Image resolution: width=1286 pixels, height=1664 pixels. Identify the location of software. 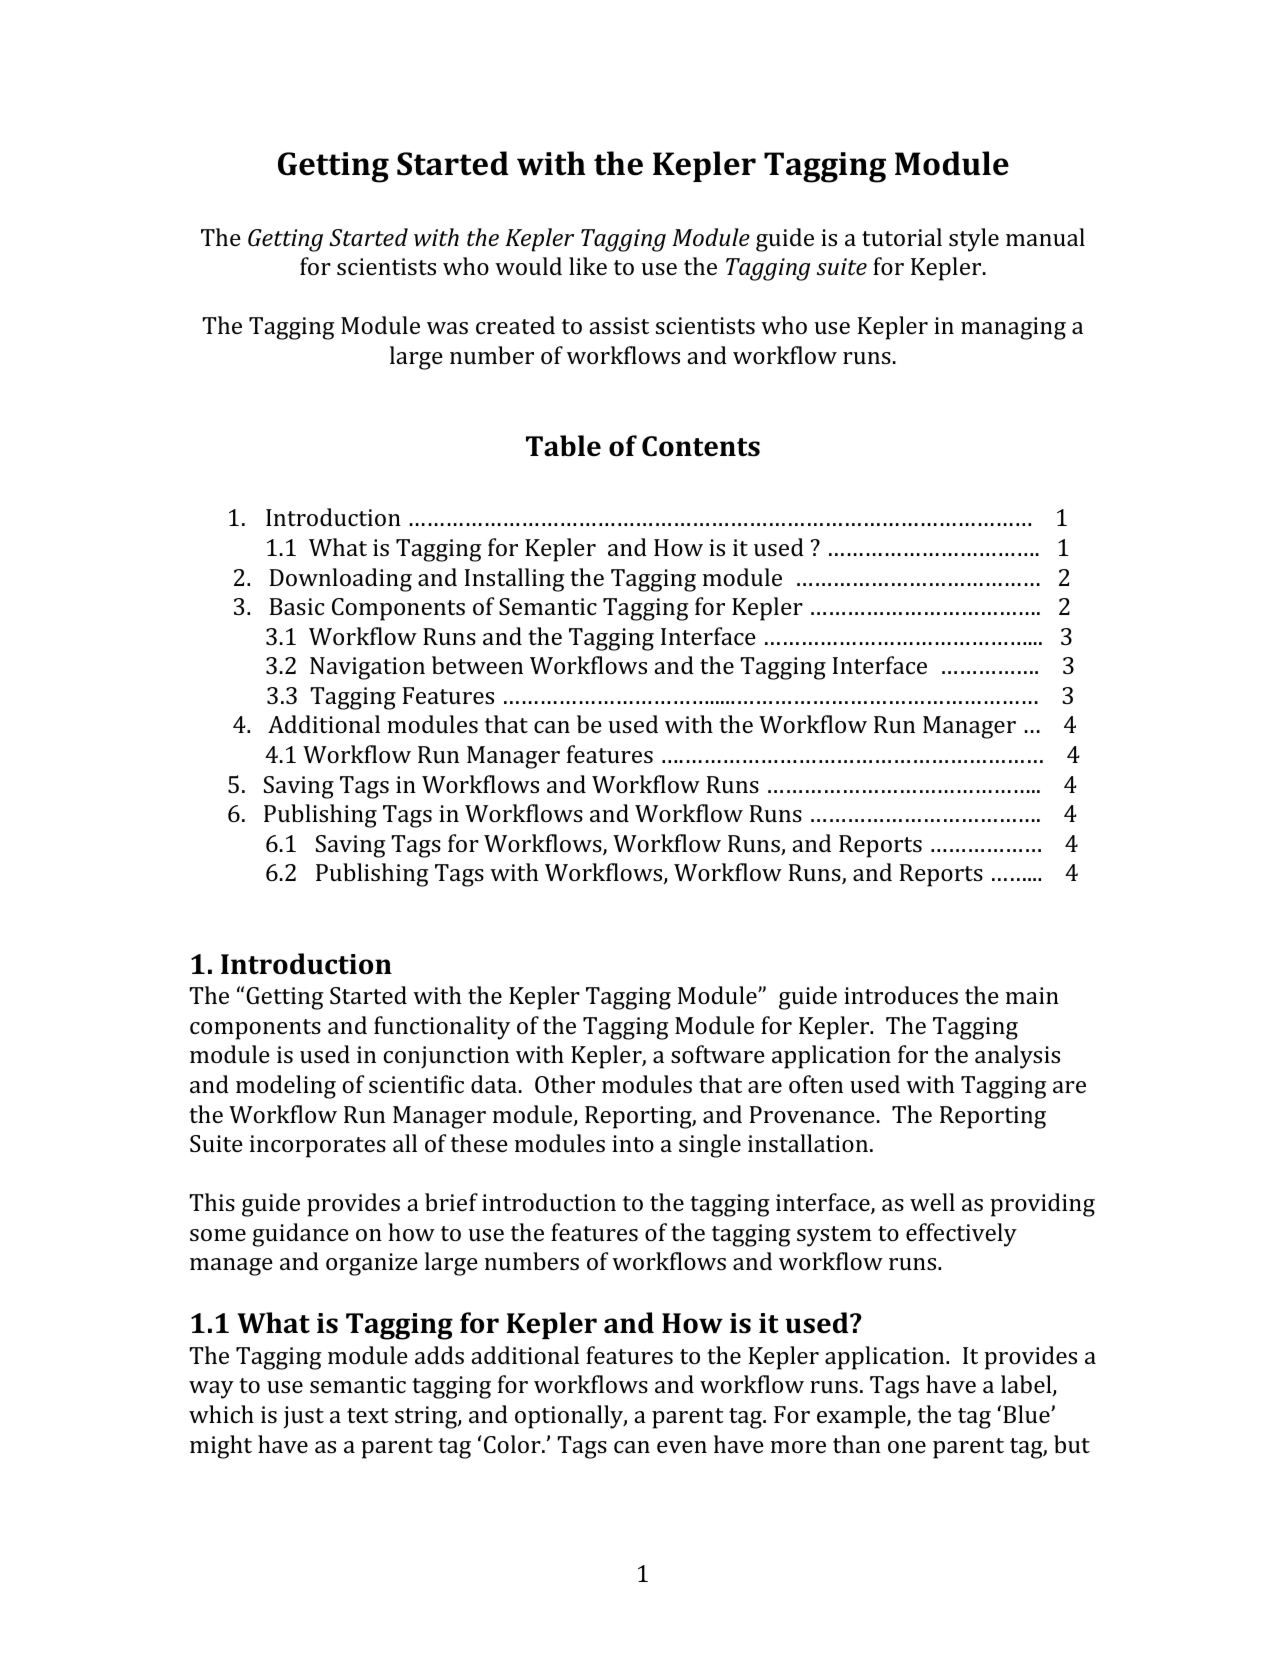
(718, 1054).
